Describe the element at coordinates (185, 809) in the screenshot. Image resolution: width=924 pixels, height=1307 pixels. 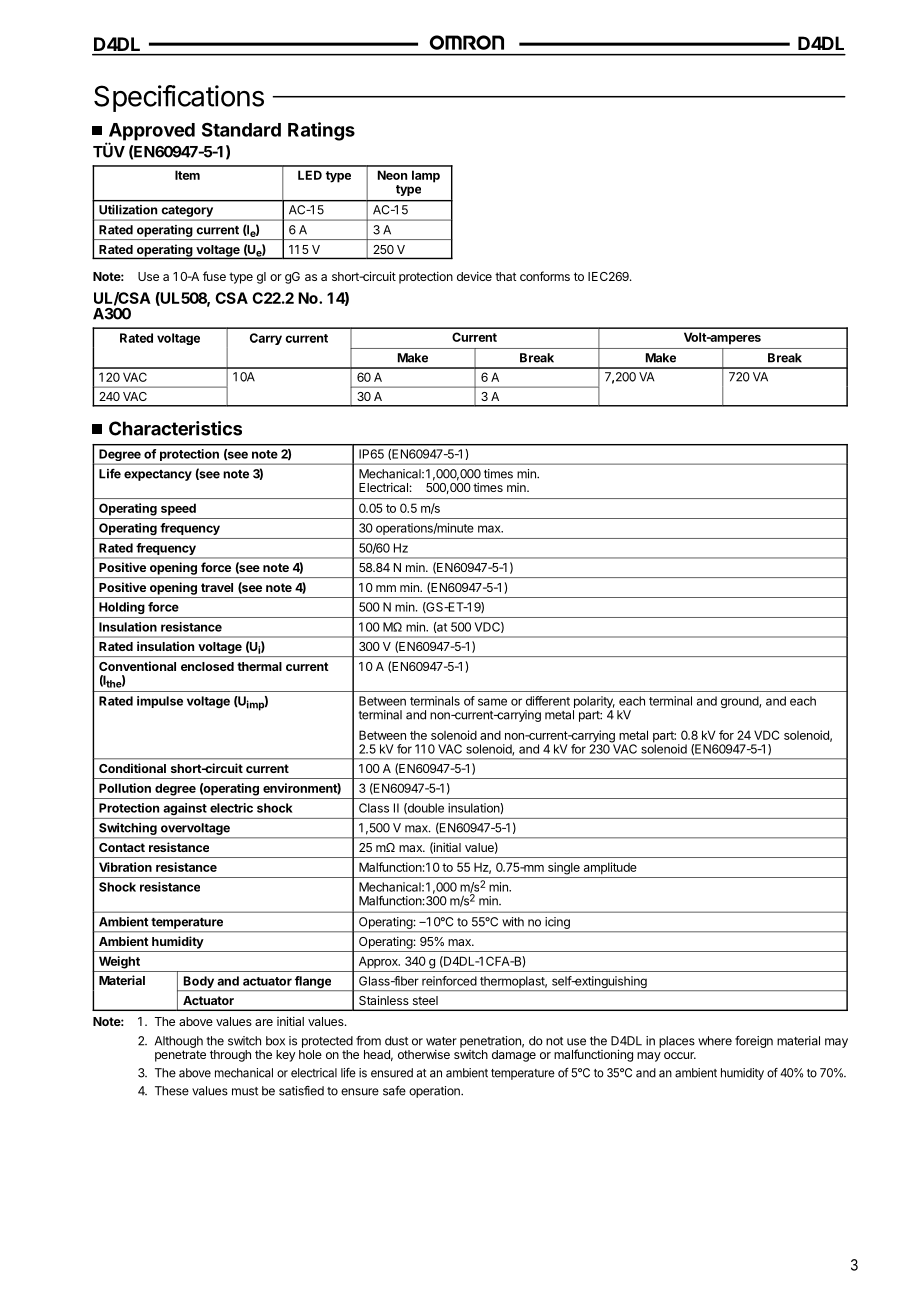
I see `against` at that location.
